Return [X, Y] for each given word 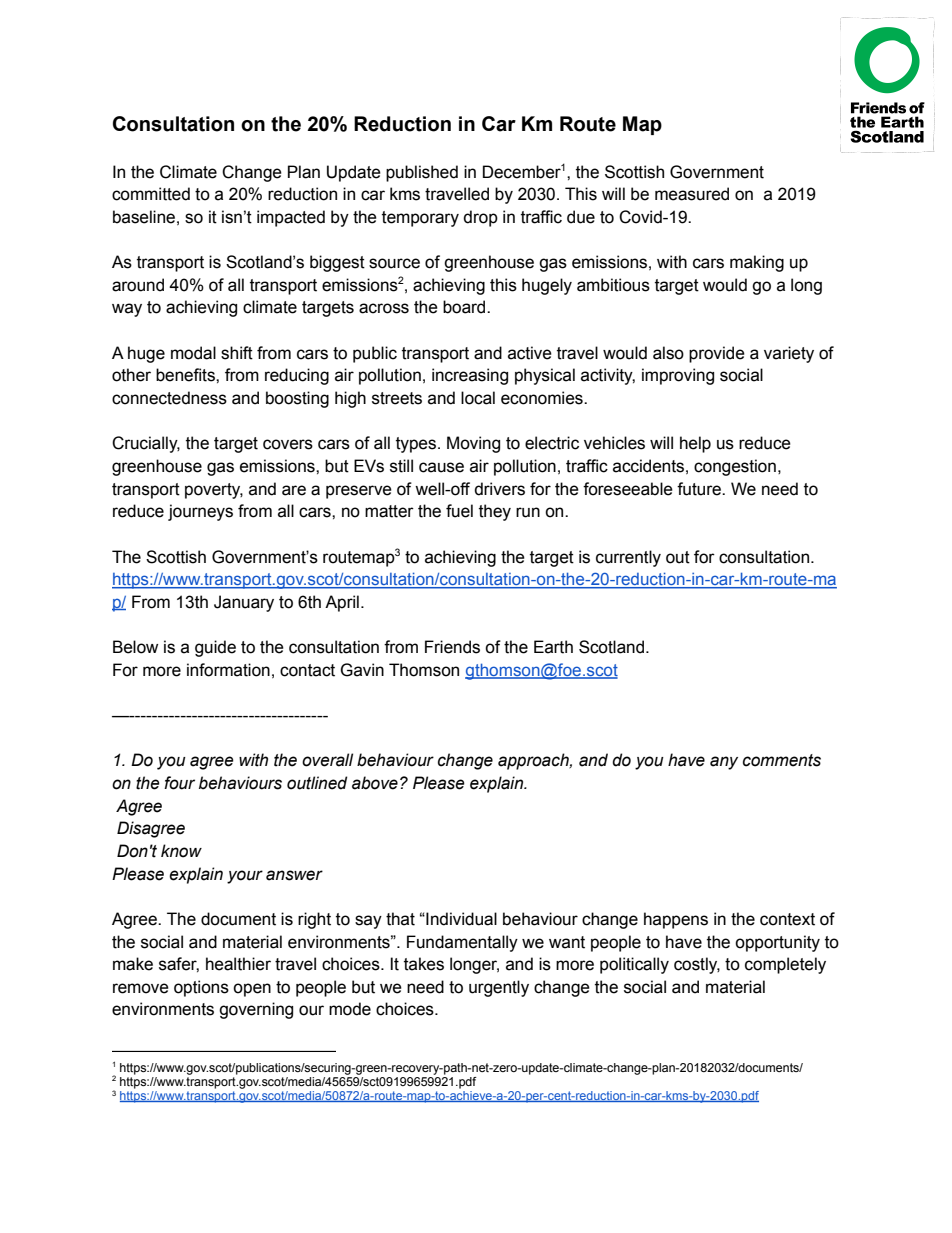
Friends [452, 647]
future [700, 489]
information [228, 670]
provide [717, 354]
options [201, 988]
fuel [459, 511]
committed [151, 194]
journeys [200, 512]
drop [480, 218]
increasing [470, 376]
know [181, 851]
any [724, 763]
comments [782, 760]
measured [692, 194]
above [375, 783]
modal [193, 353]
